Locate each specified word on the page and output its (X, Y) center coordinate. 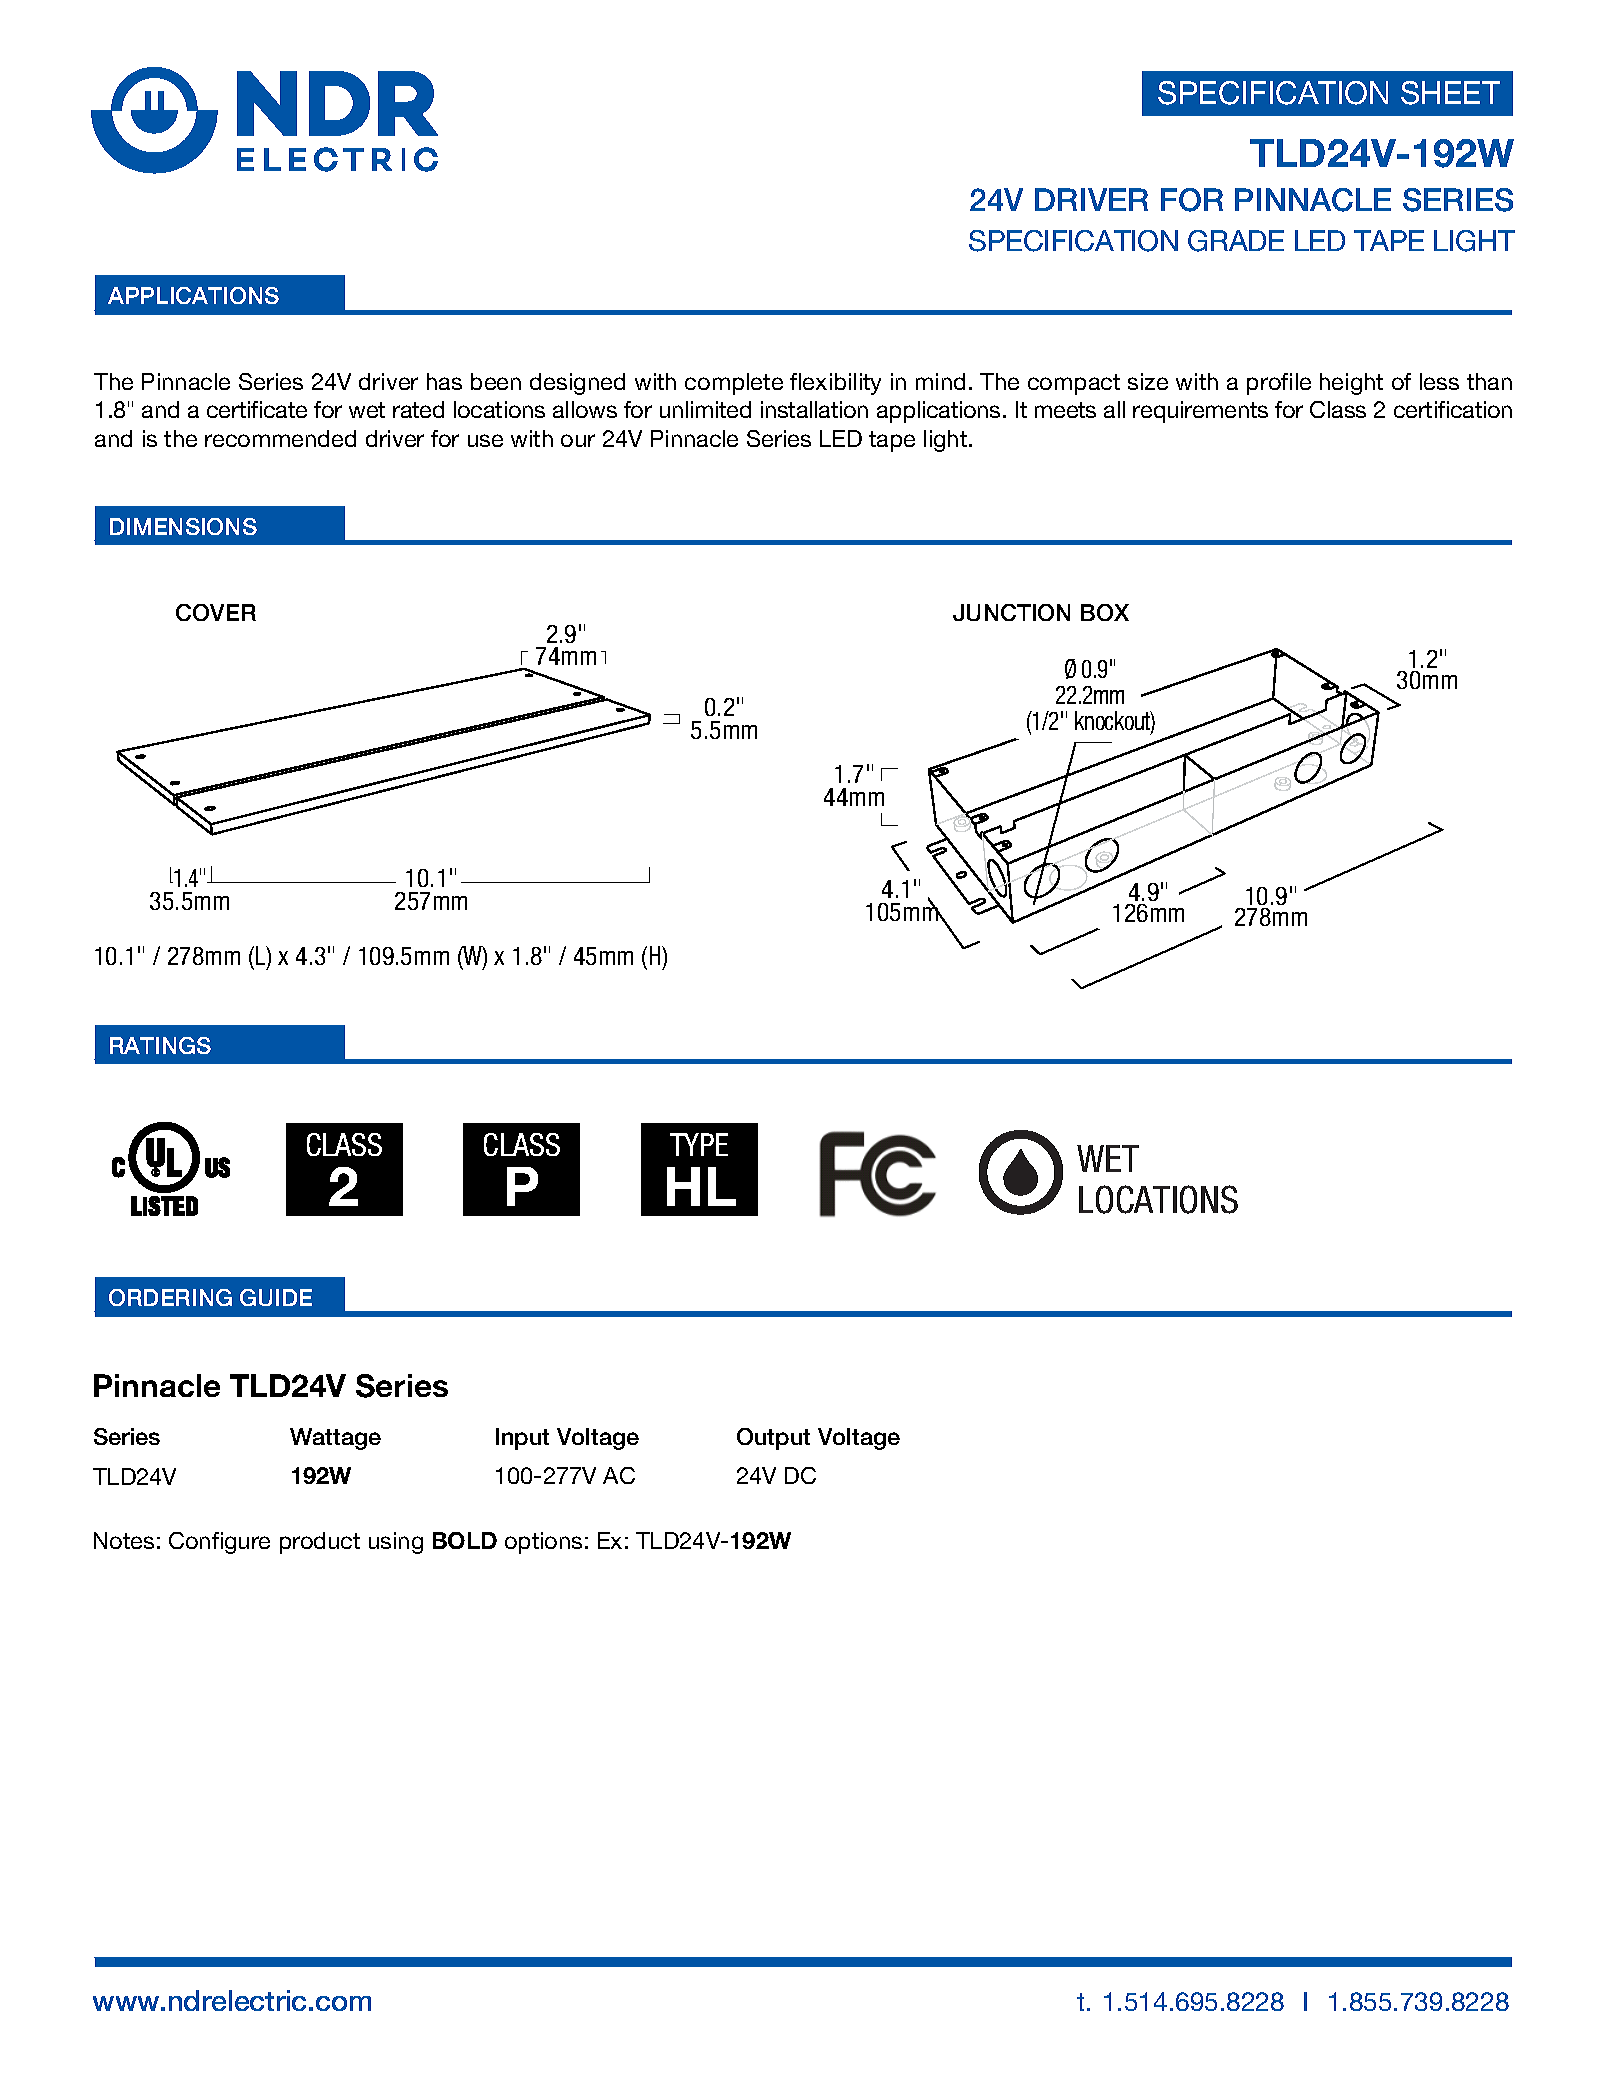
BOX (1105, 612)
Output (773, 1439)
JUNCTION (1011, 612)
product (320, 1543)
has (444, 381)
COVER (216, 612)
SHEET (1450, 93)
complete (734, 384)
